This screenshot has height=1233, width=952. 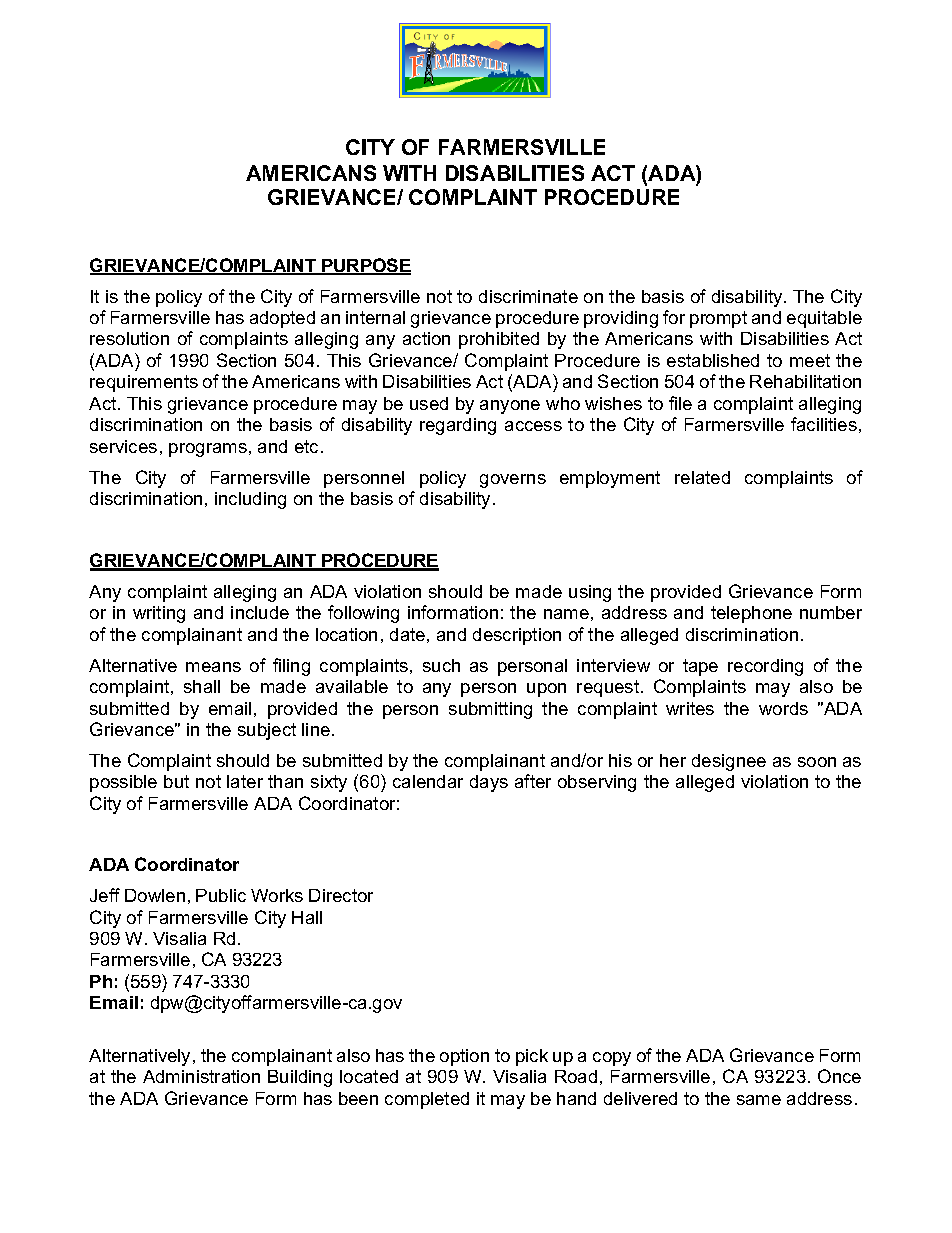 I want to click on telephone, so click(x=751, y=614).
